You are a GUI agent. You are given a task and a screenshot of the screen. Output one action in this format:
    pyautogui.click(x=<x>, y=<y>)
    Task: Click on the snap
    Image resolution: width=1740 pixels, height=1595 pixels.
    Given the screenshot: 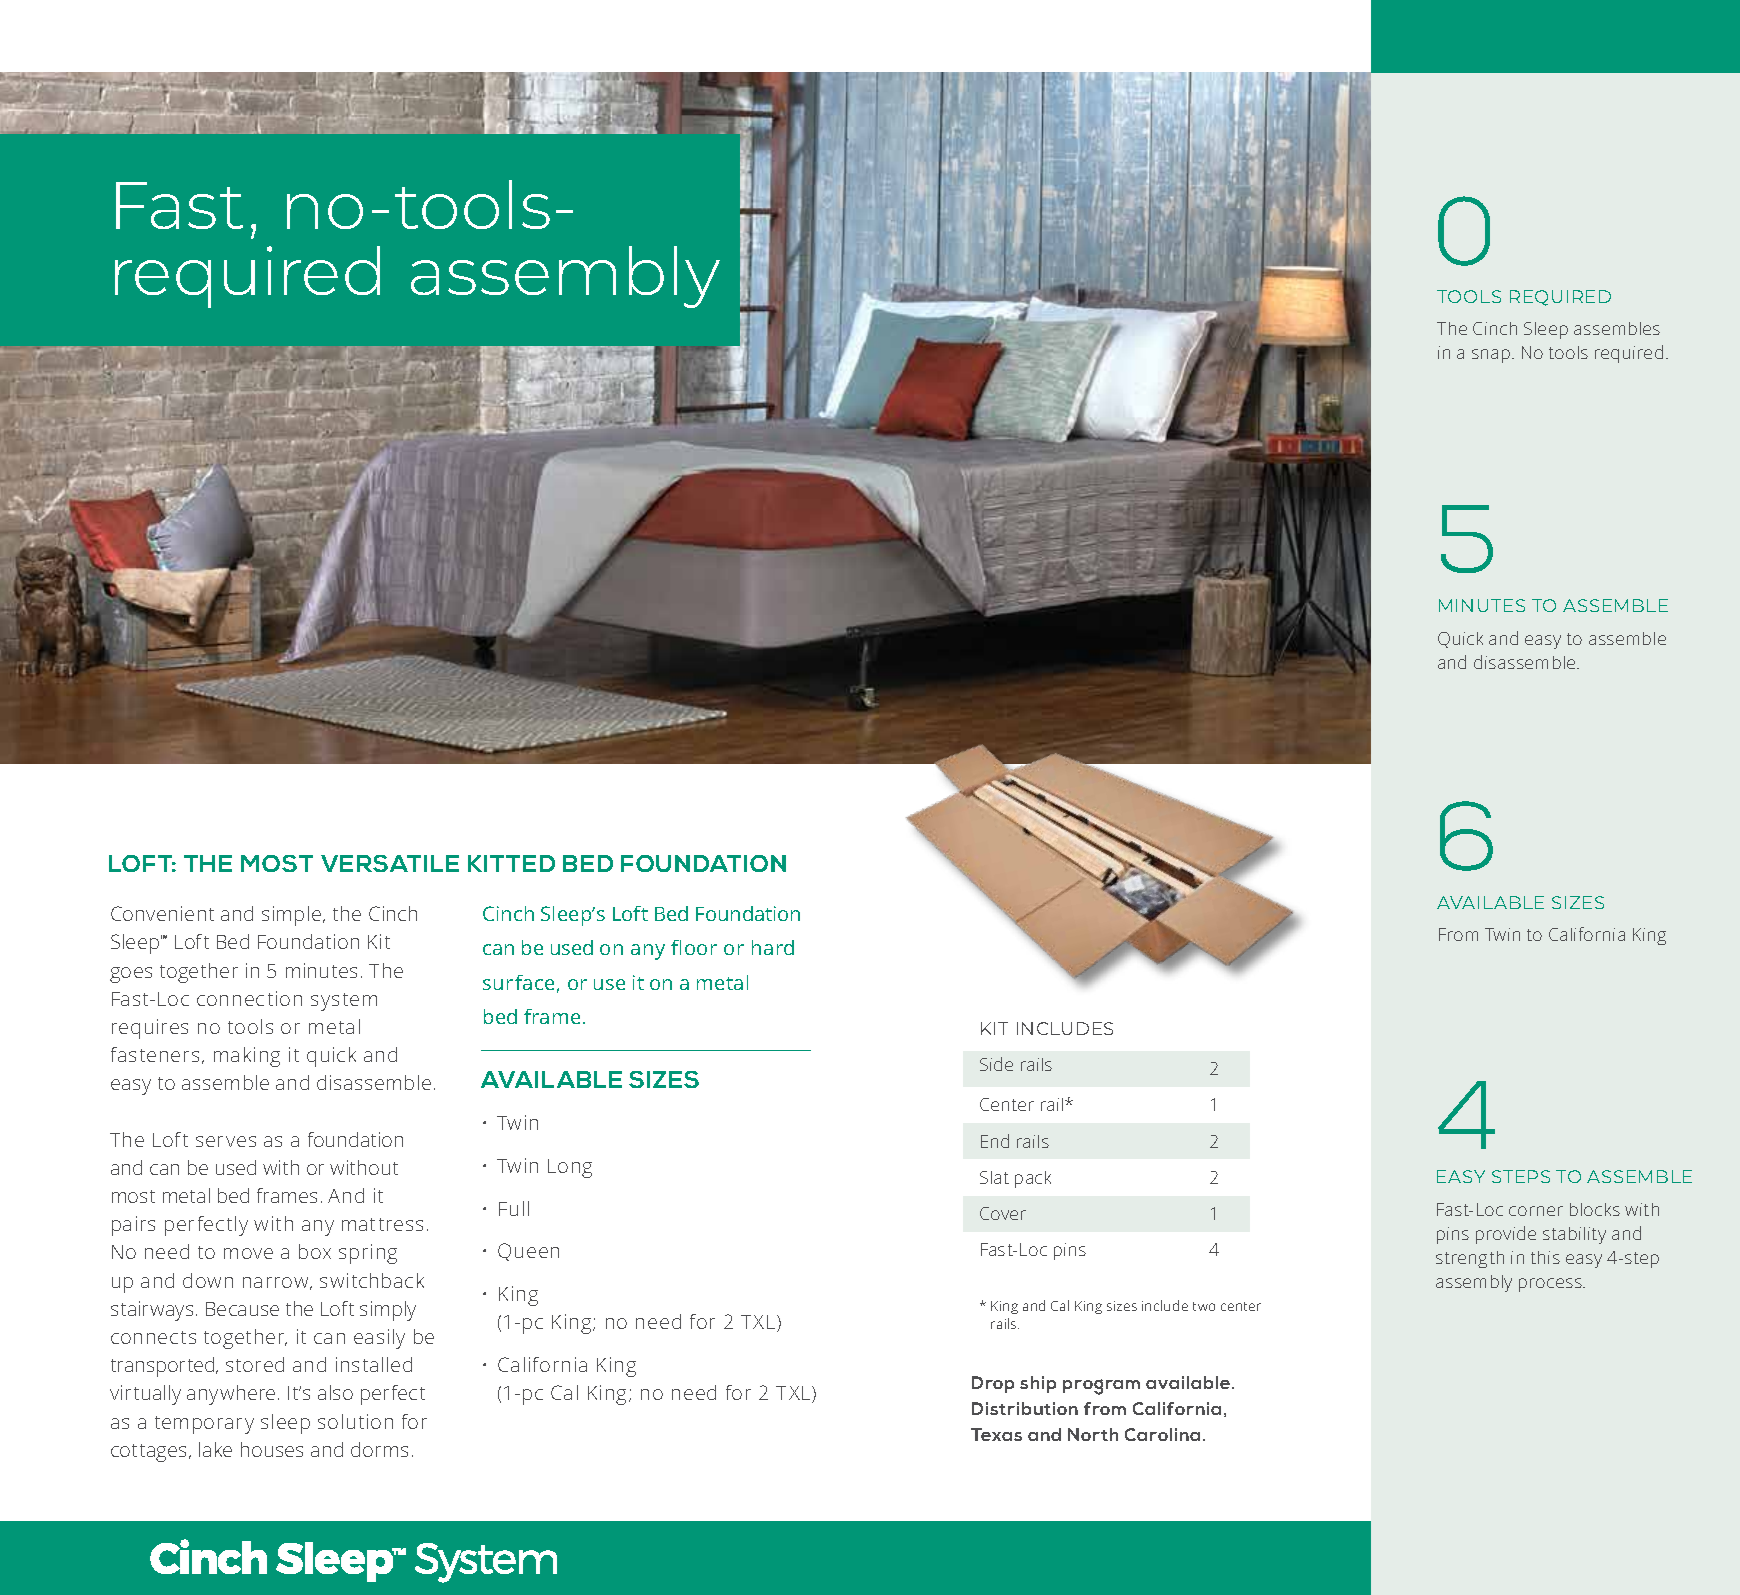 What is the action you would take?
    pyautogui.click(x=1491, y=356)
